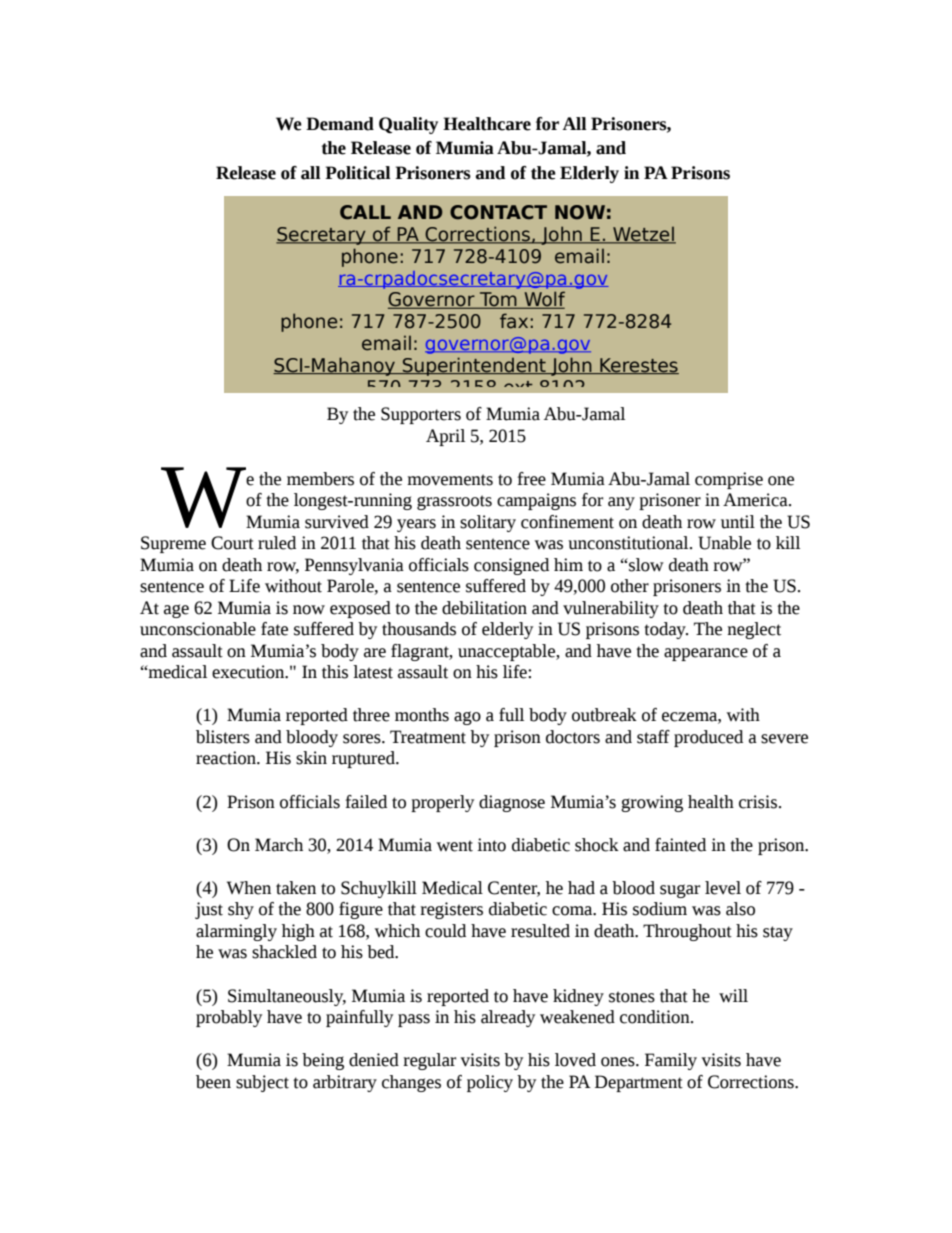  Describe the element at coordinates (262, 1083) in the page. I see `subject` at that location.
